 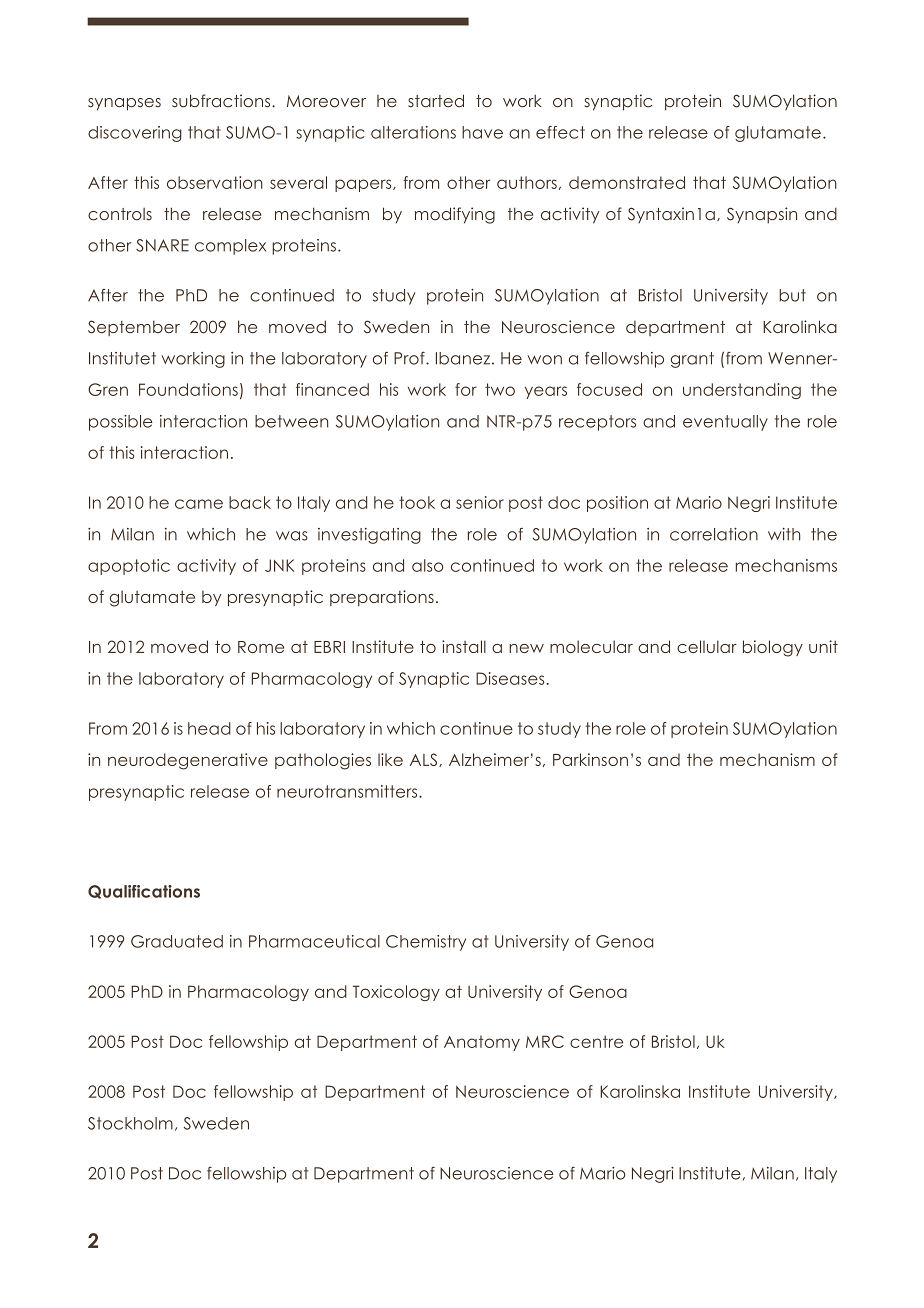 What do you see at coordinates (466, 389) in the screenshot?
I see `for` at bounding box center [466, 389].
